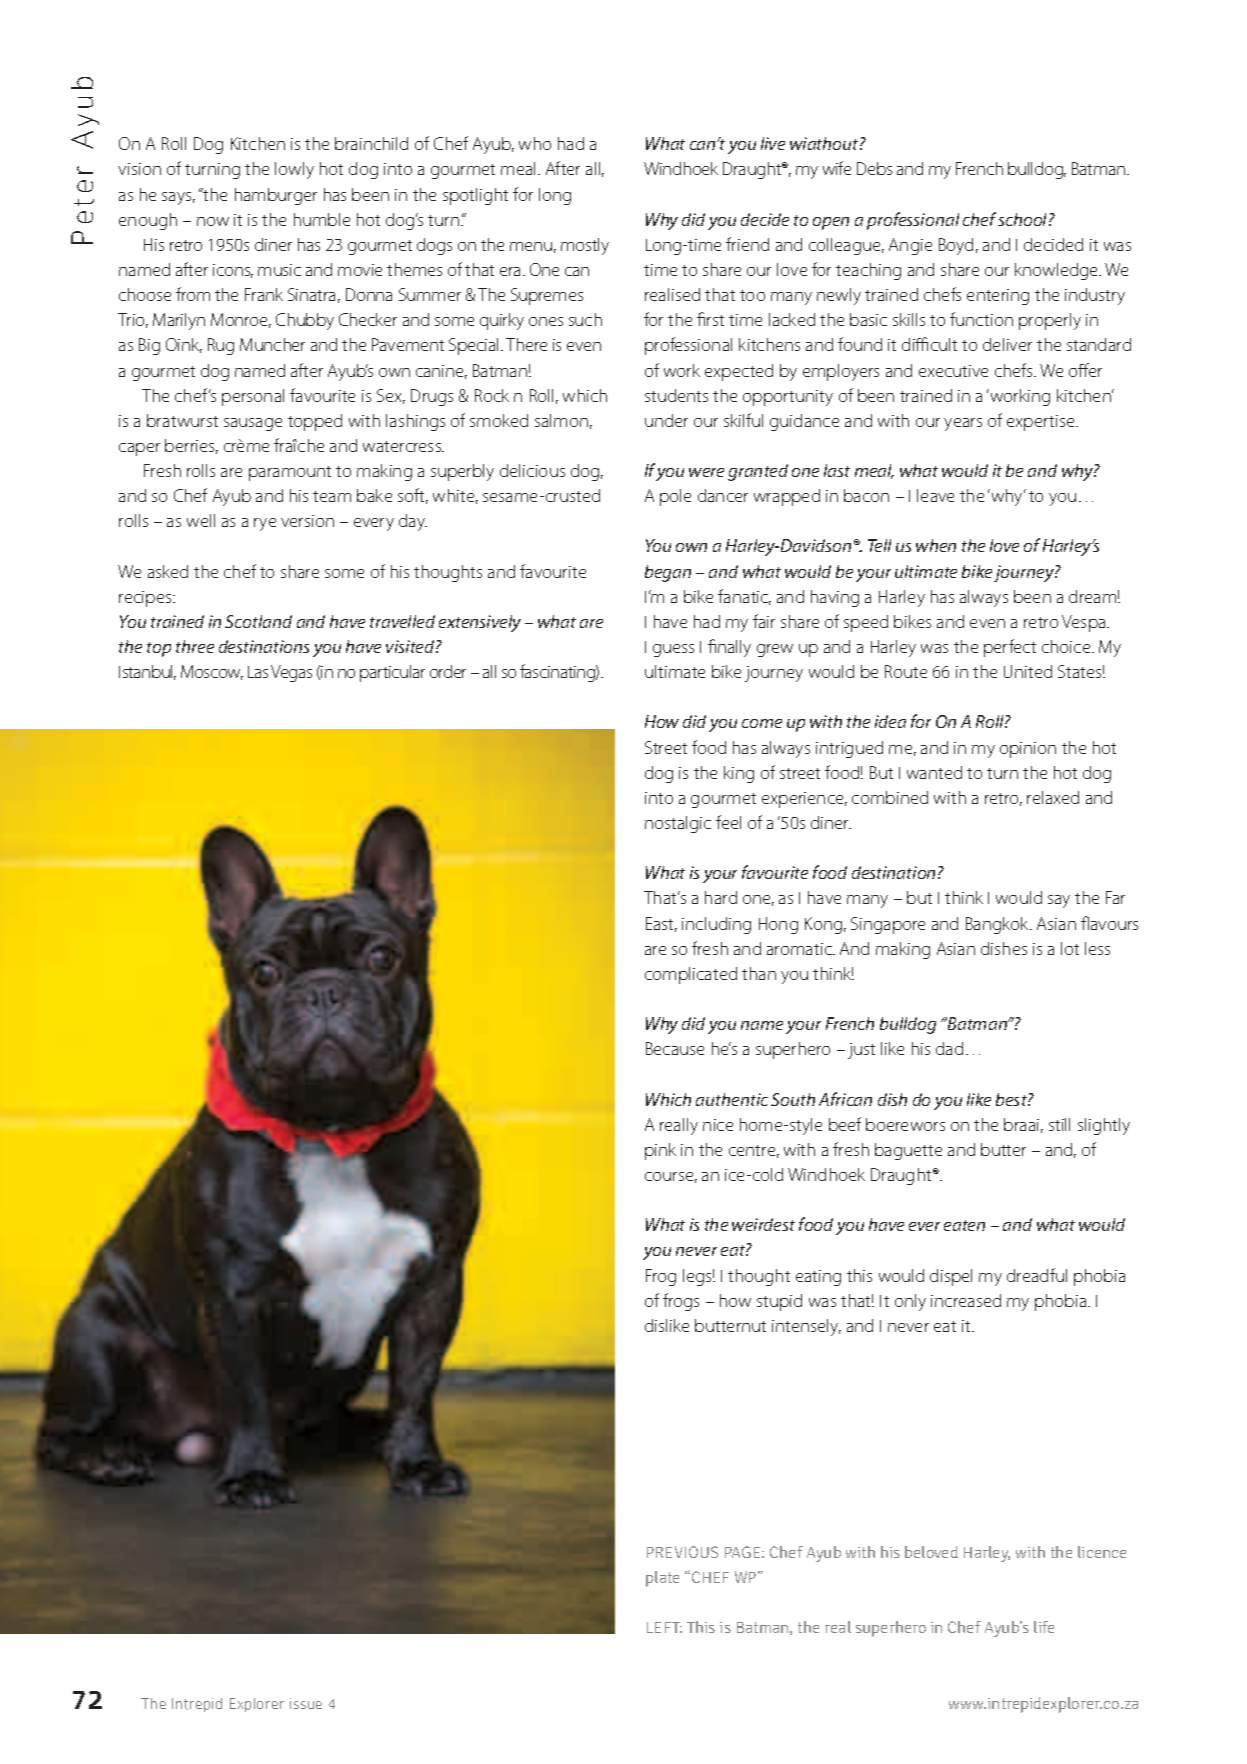  I want to click on issue, so click(306, 1703).
